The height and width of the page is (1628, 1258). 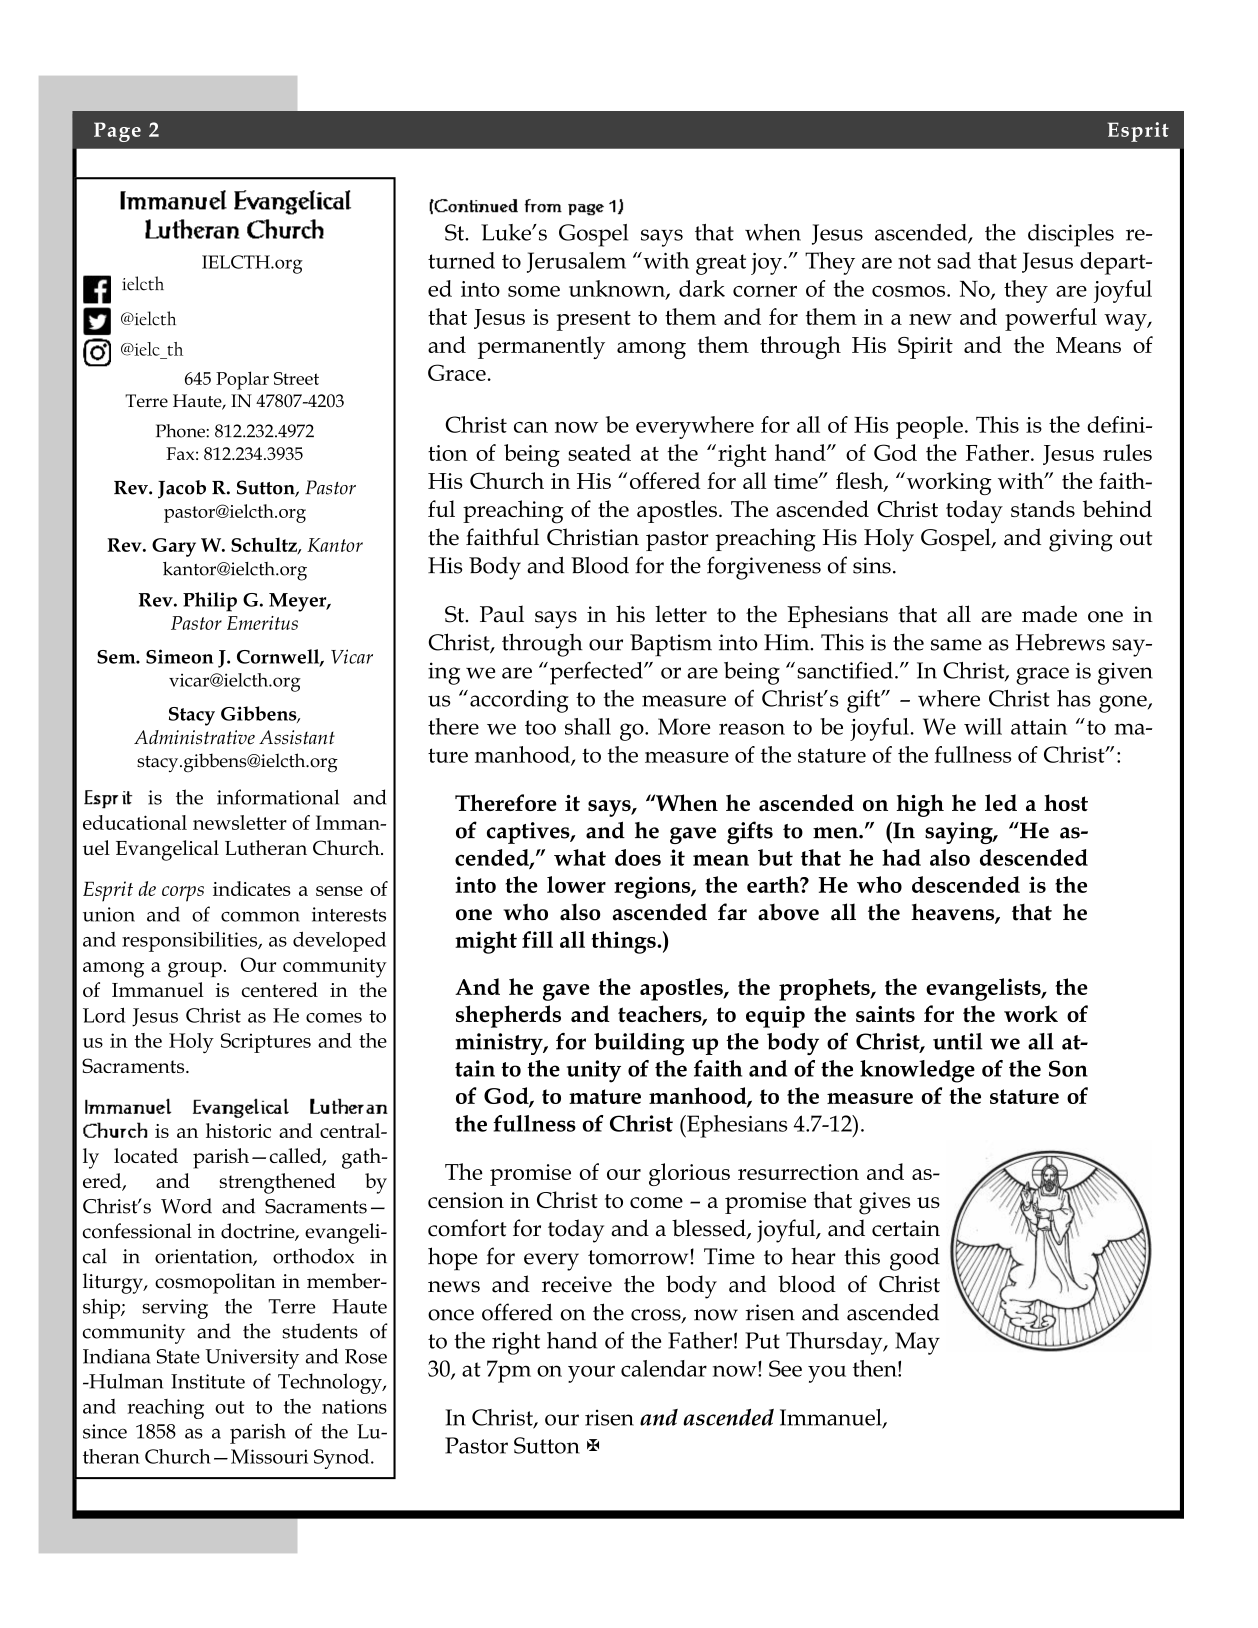 What do you see at coordinates (1066, 802) in the page?
I see `host` at bounding box center [1066, 802].
